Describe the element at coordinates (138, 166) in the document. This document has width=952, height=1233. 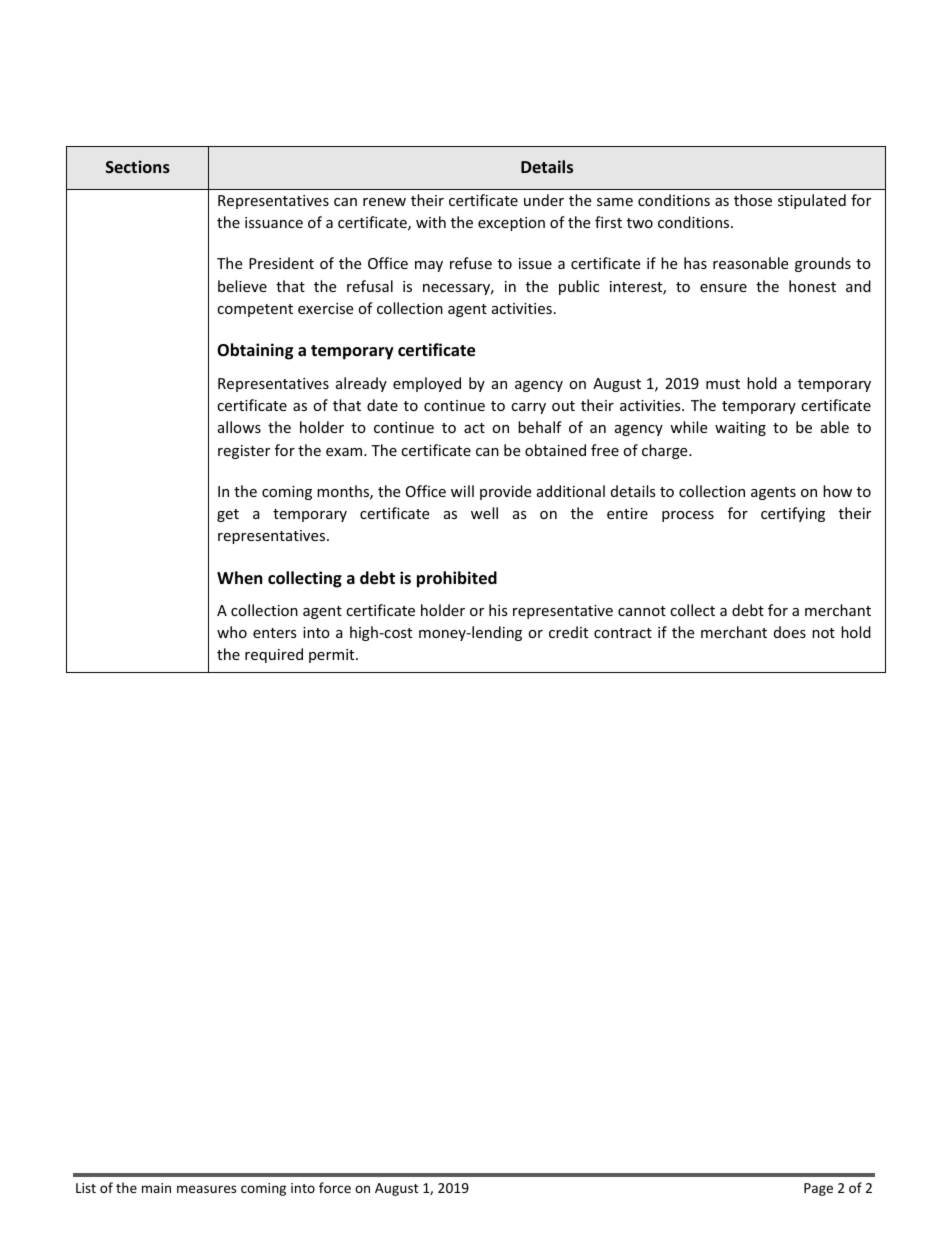
I see `Sections` at that location.
